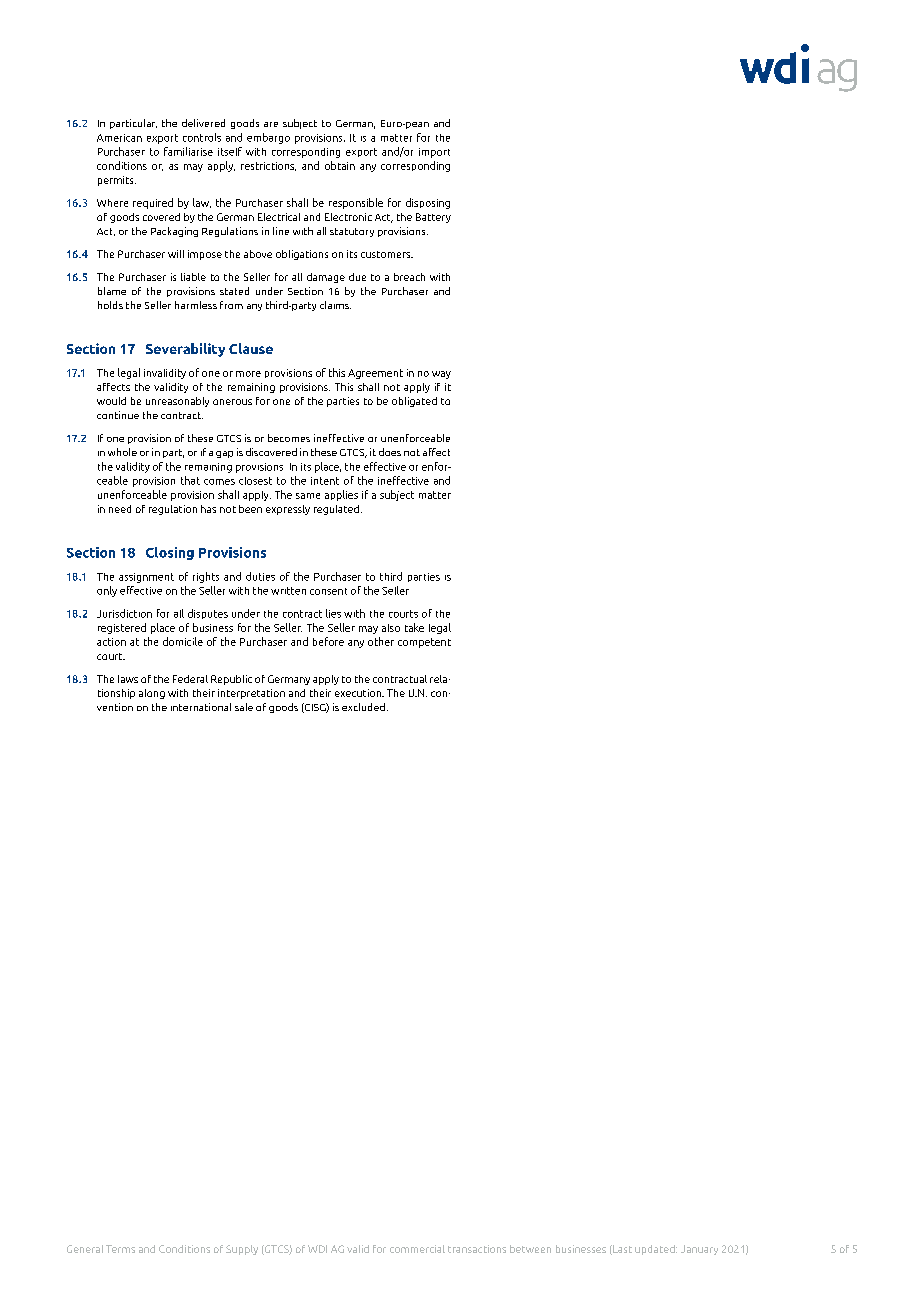 The image size is (924, 1308). Describe the element at coordinates (188, 151) in the screenshot. I see `familiarise` at that location.
